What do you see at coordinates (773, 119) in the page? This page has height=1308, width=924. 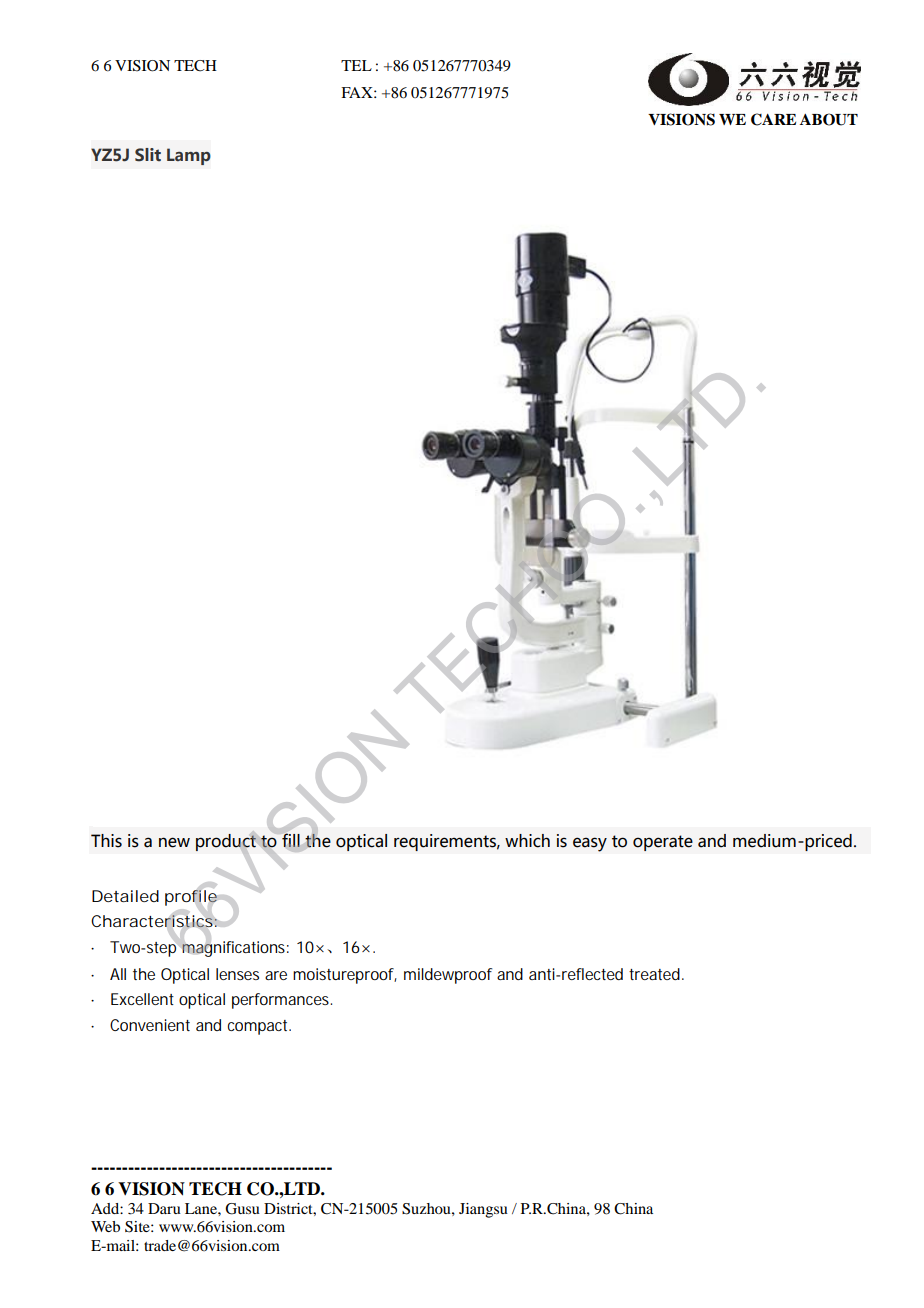 I see `CARE` at bounding box center [773, 119].
